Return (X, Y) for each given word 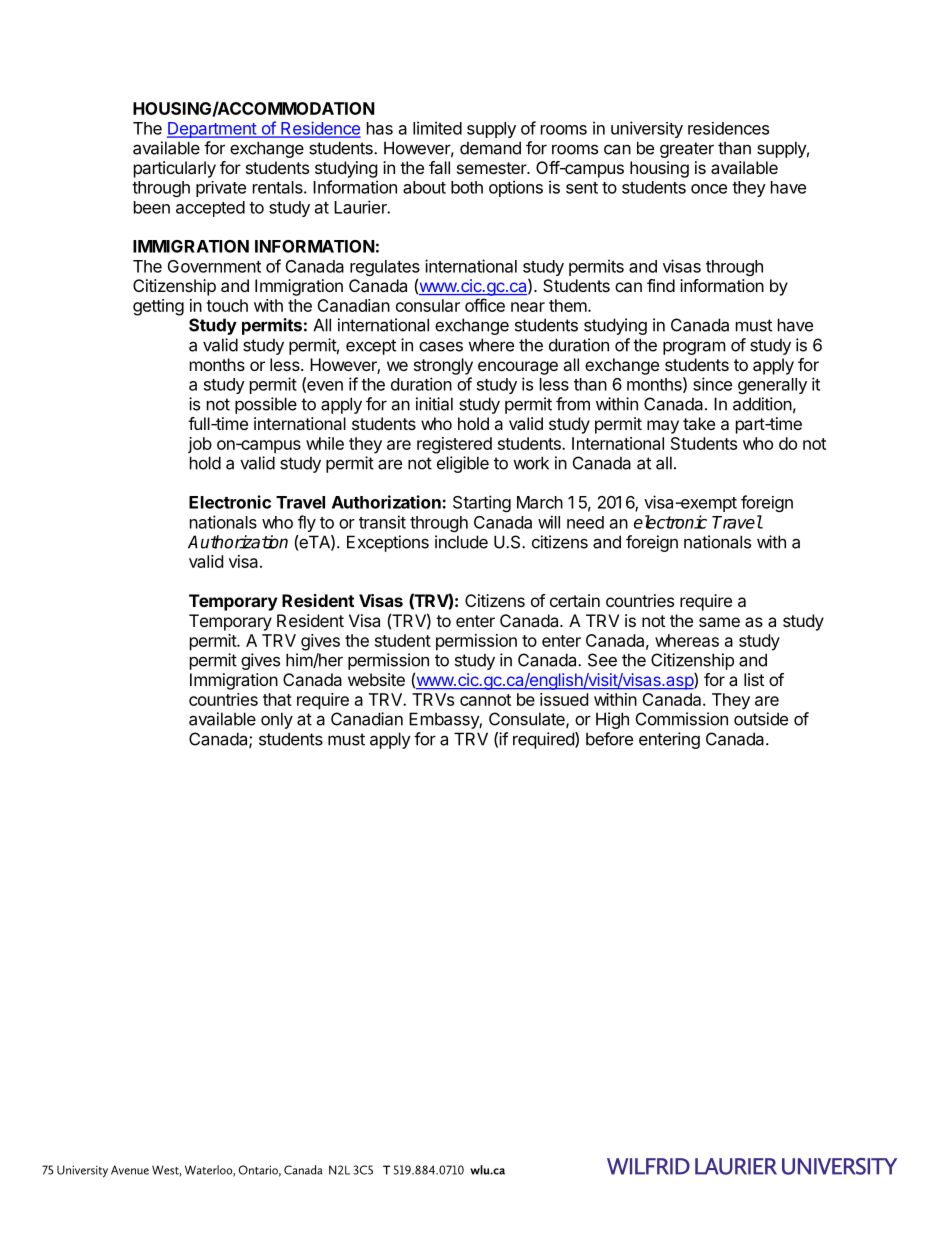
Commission (682, 719)
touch (227, 305)
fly (307, 523)
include (461, 542)
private (221, 189)
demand (490, 148)
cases (441, 346)
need (585, 522)
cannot (485, 700)
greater (687, 150)
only (277, 720)
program (694, 348)
